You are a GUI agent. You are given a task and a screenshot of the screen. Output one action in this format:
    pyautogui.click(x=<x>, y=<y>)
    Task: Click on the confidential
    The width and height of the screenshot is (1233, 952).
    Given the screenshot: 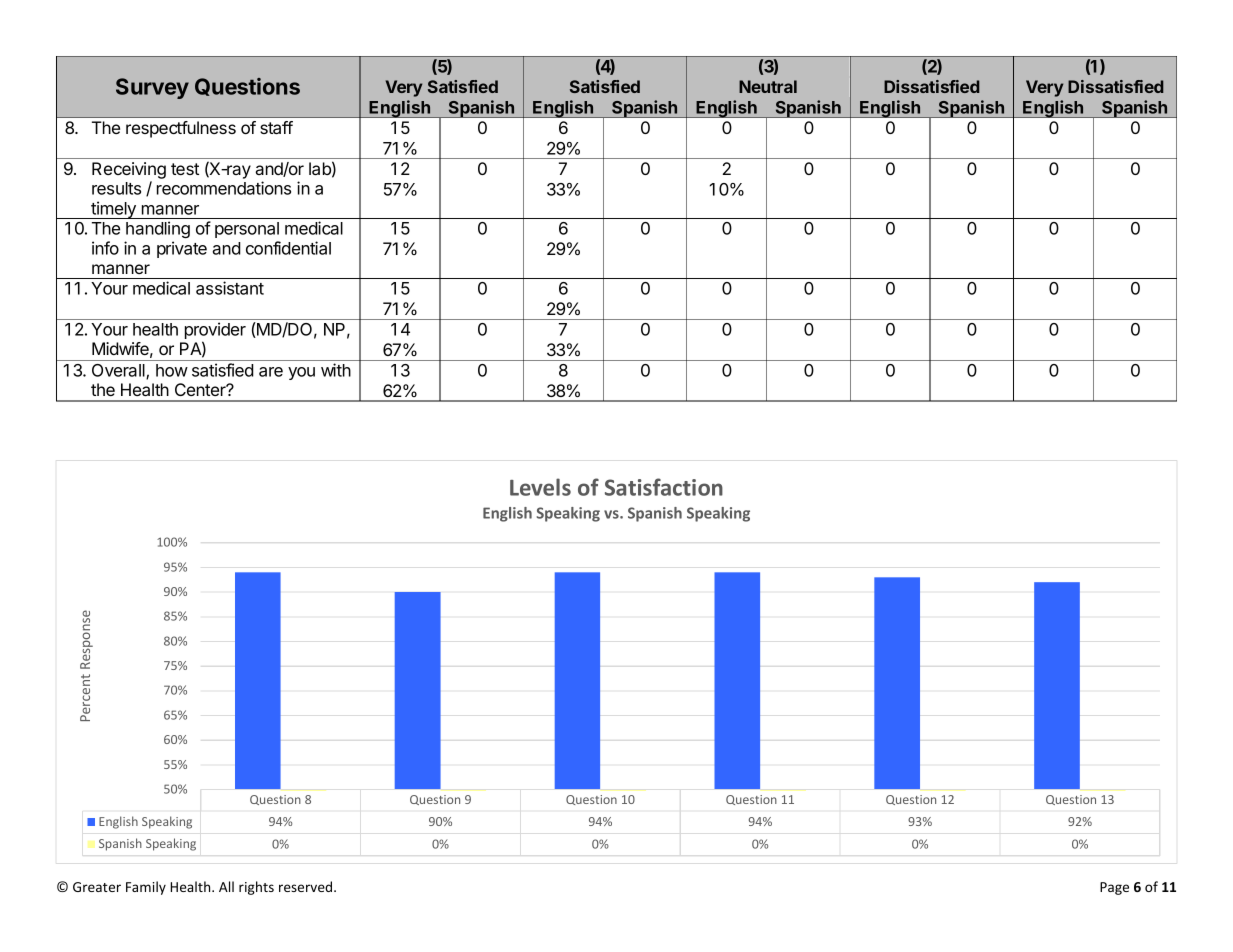 What is the action you would take?
    pyautogui.click(x=288, y=248)
